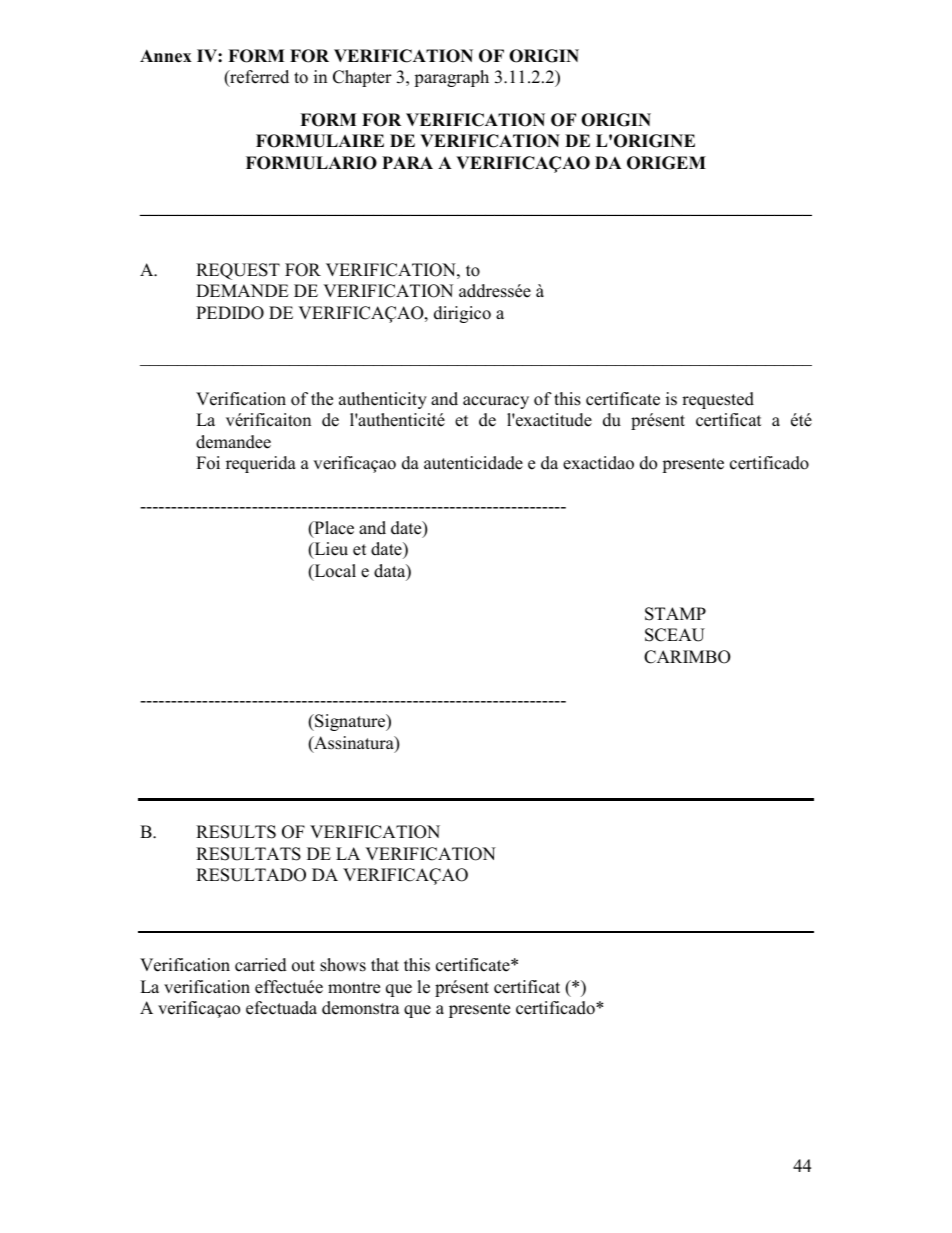 Image resolution: width=952 pixels, height=1233 pixels. I want to click on Signature, so click(350, 722).
